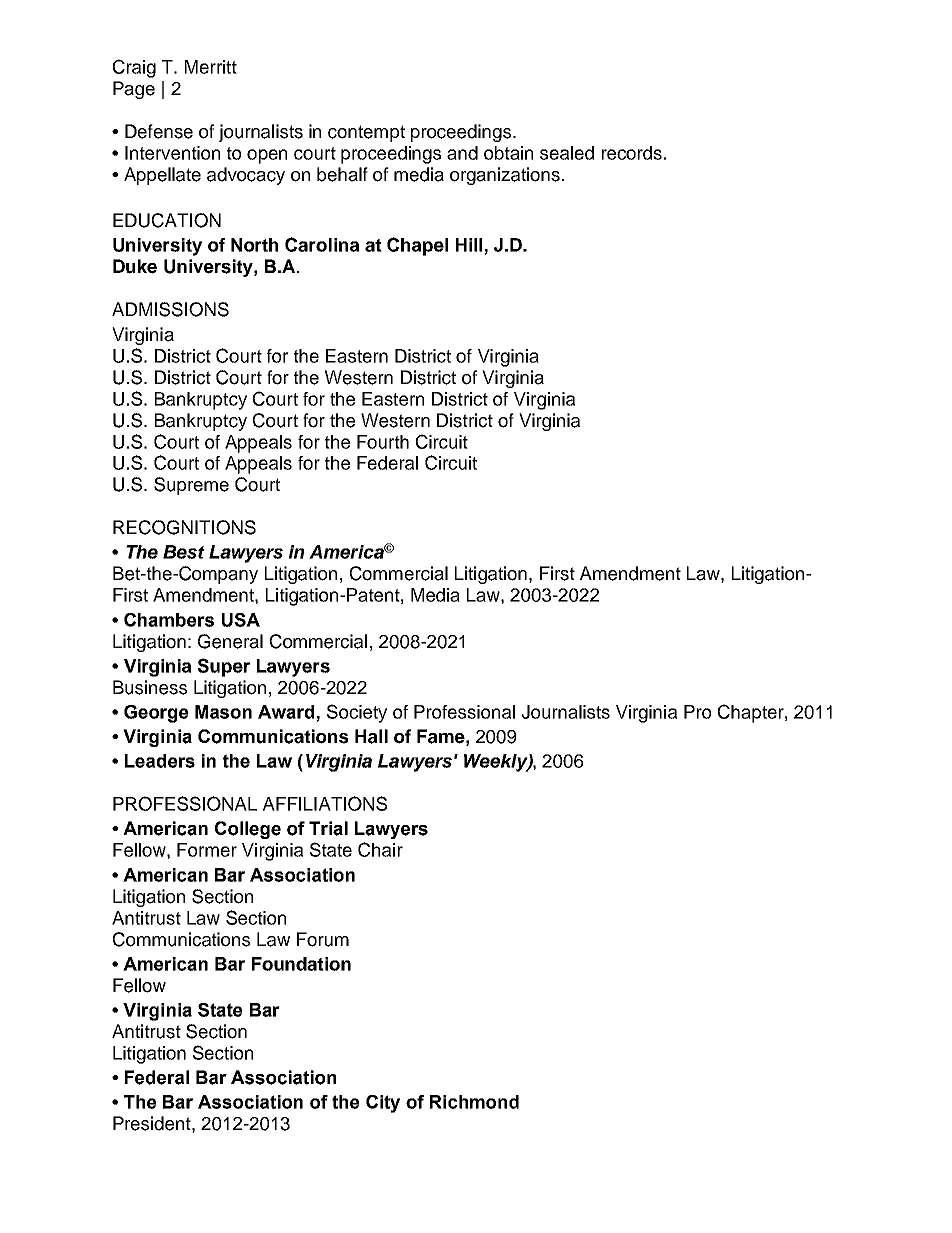 Image resolution: width=952 pixels, height=1233 pixels. Describe the element at coordinates (383, 442) in the image. I see `Fourth` at that location.
